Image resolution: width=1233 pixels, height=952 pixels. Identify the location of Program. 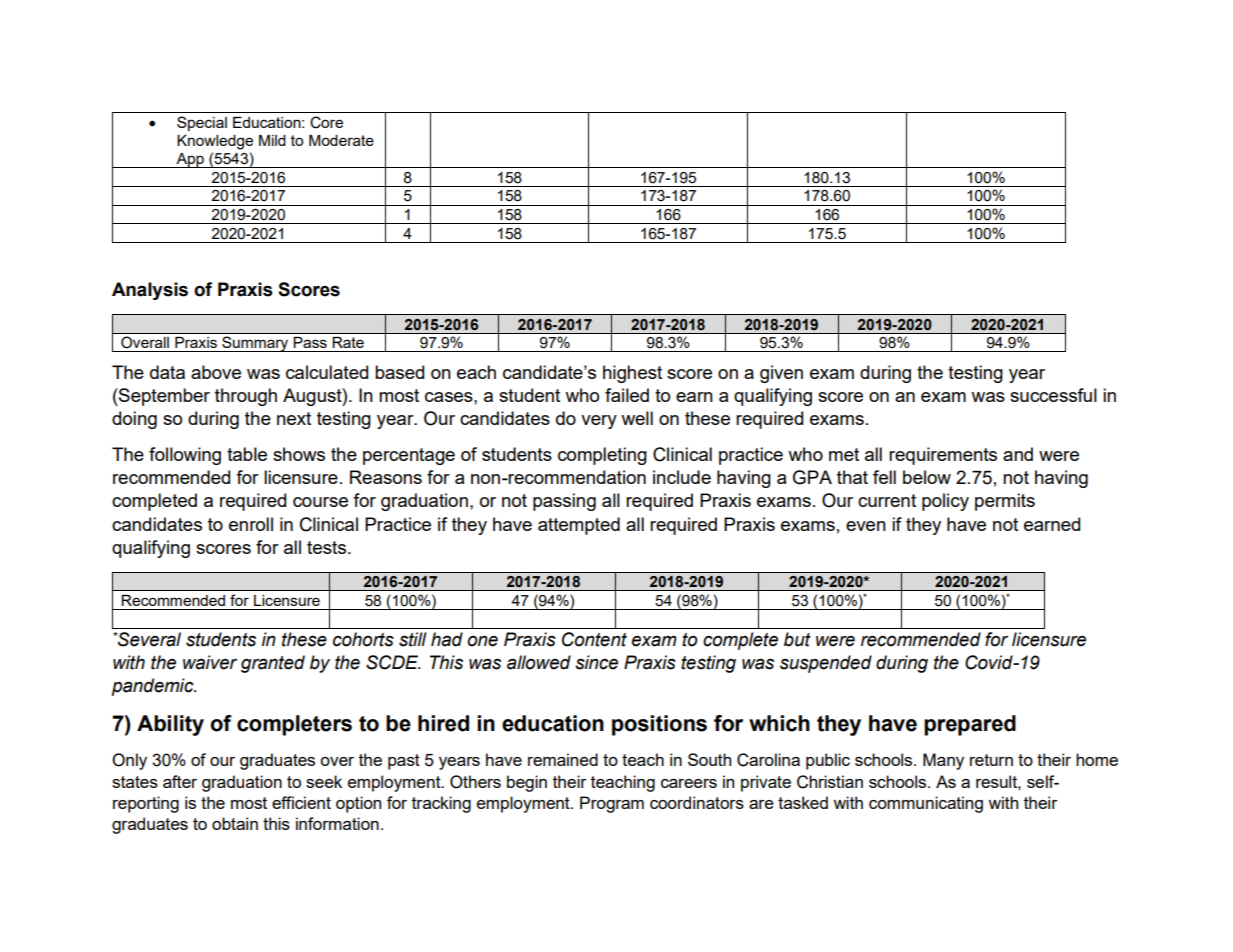
(612, 804).
